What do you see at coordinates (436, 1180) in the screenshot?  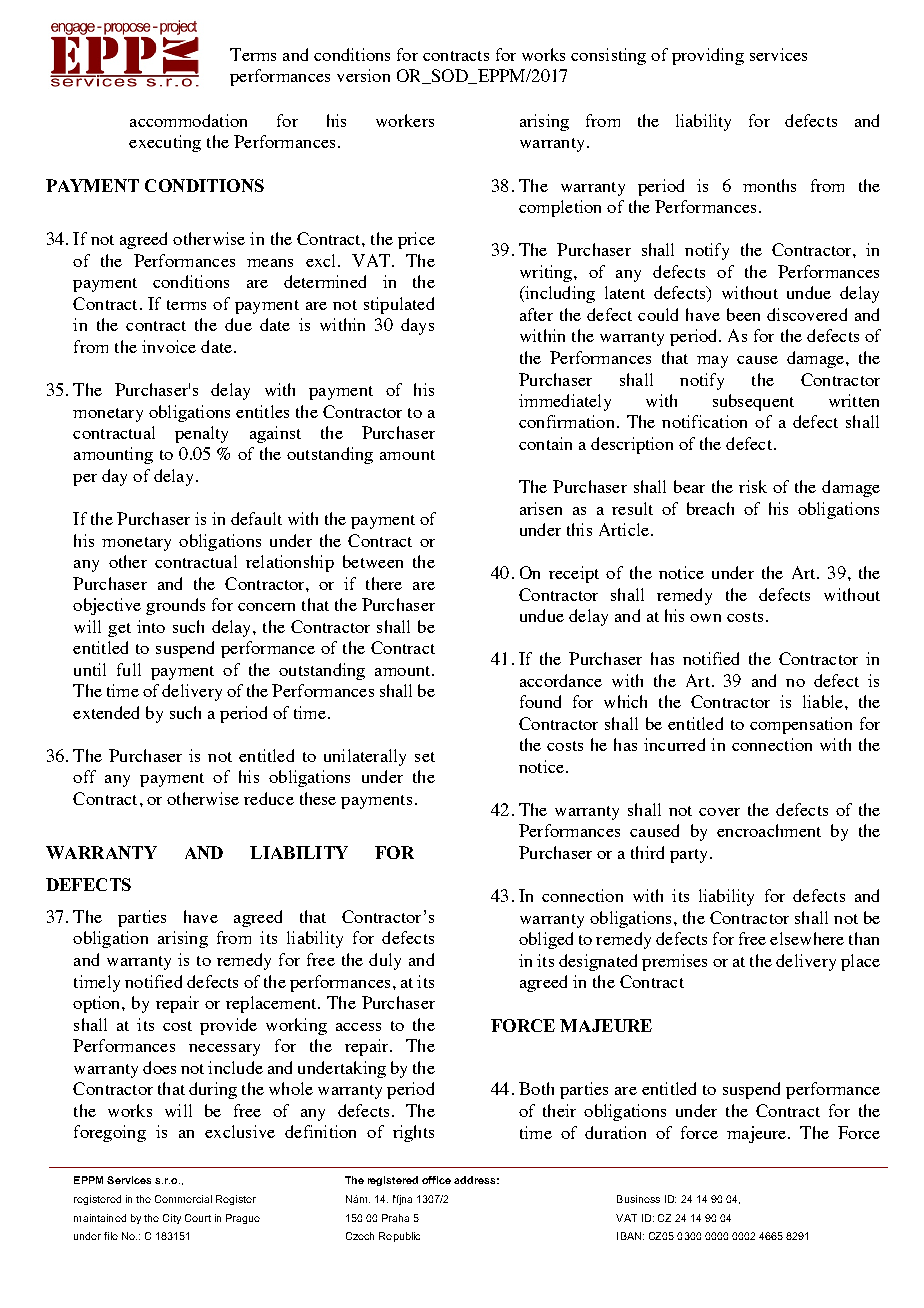 I see `office` at bounding box center [436, 1180].
